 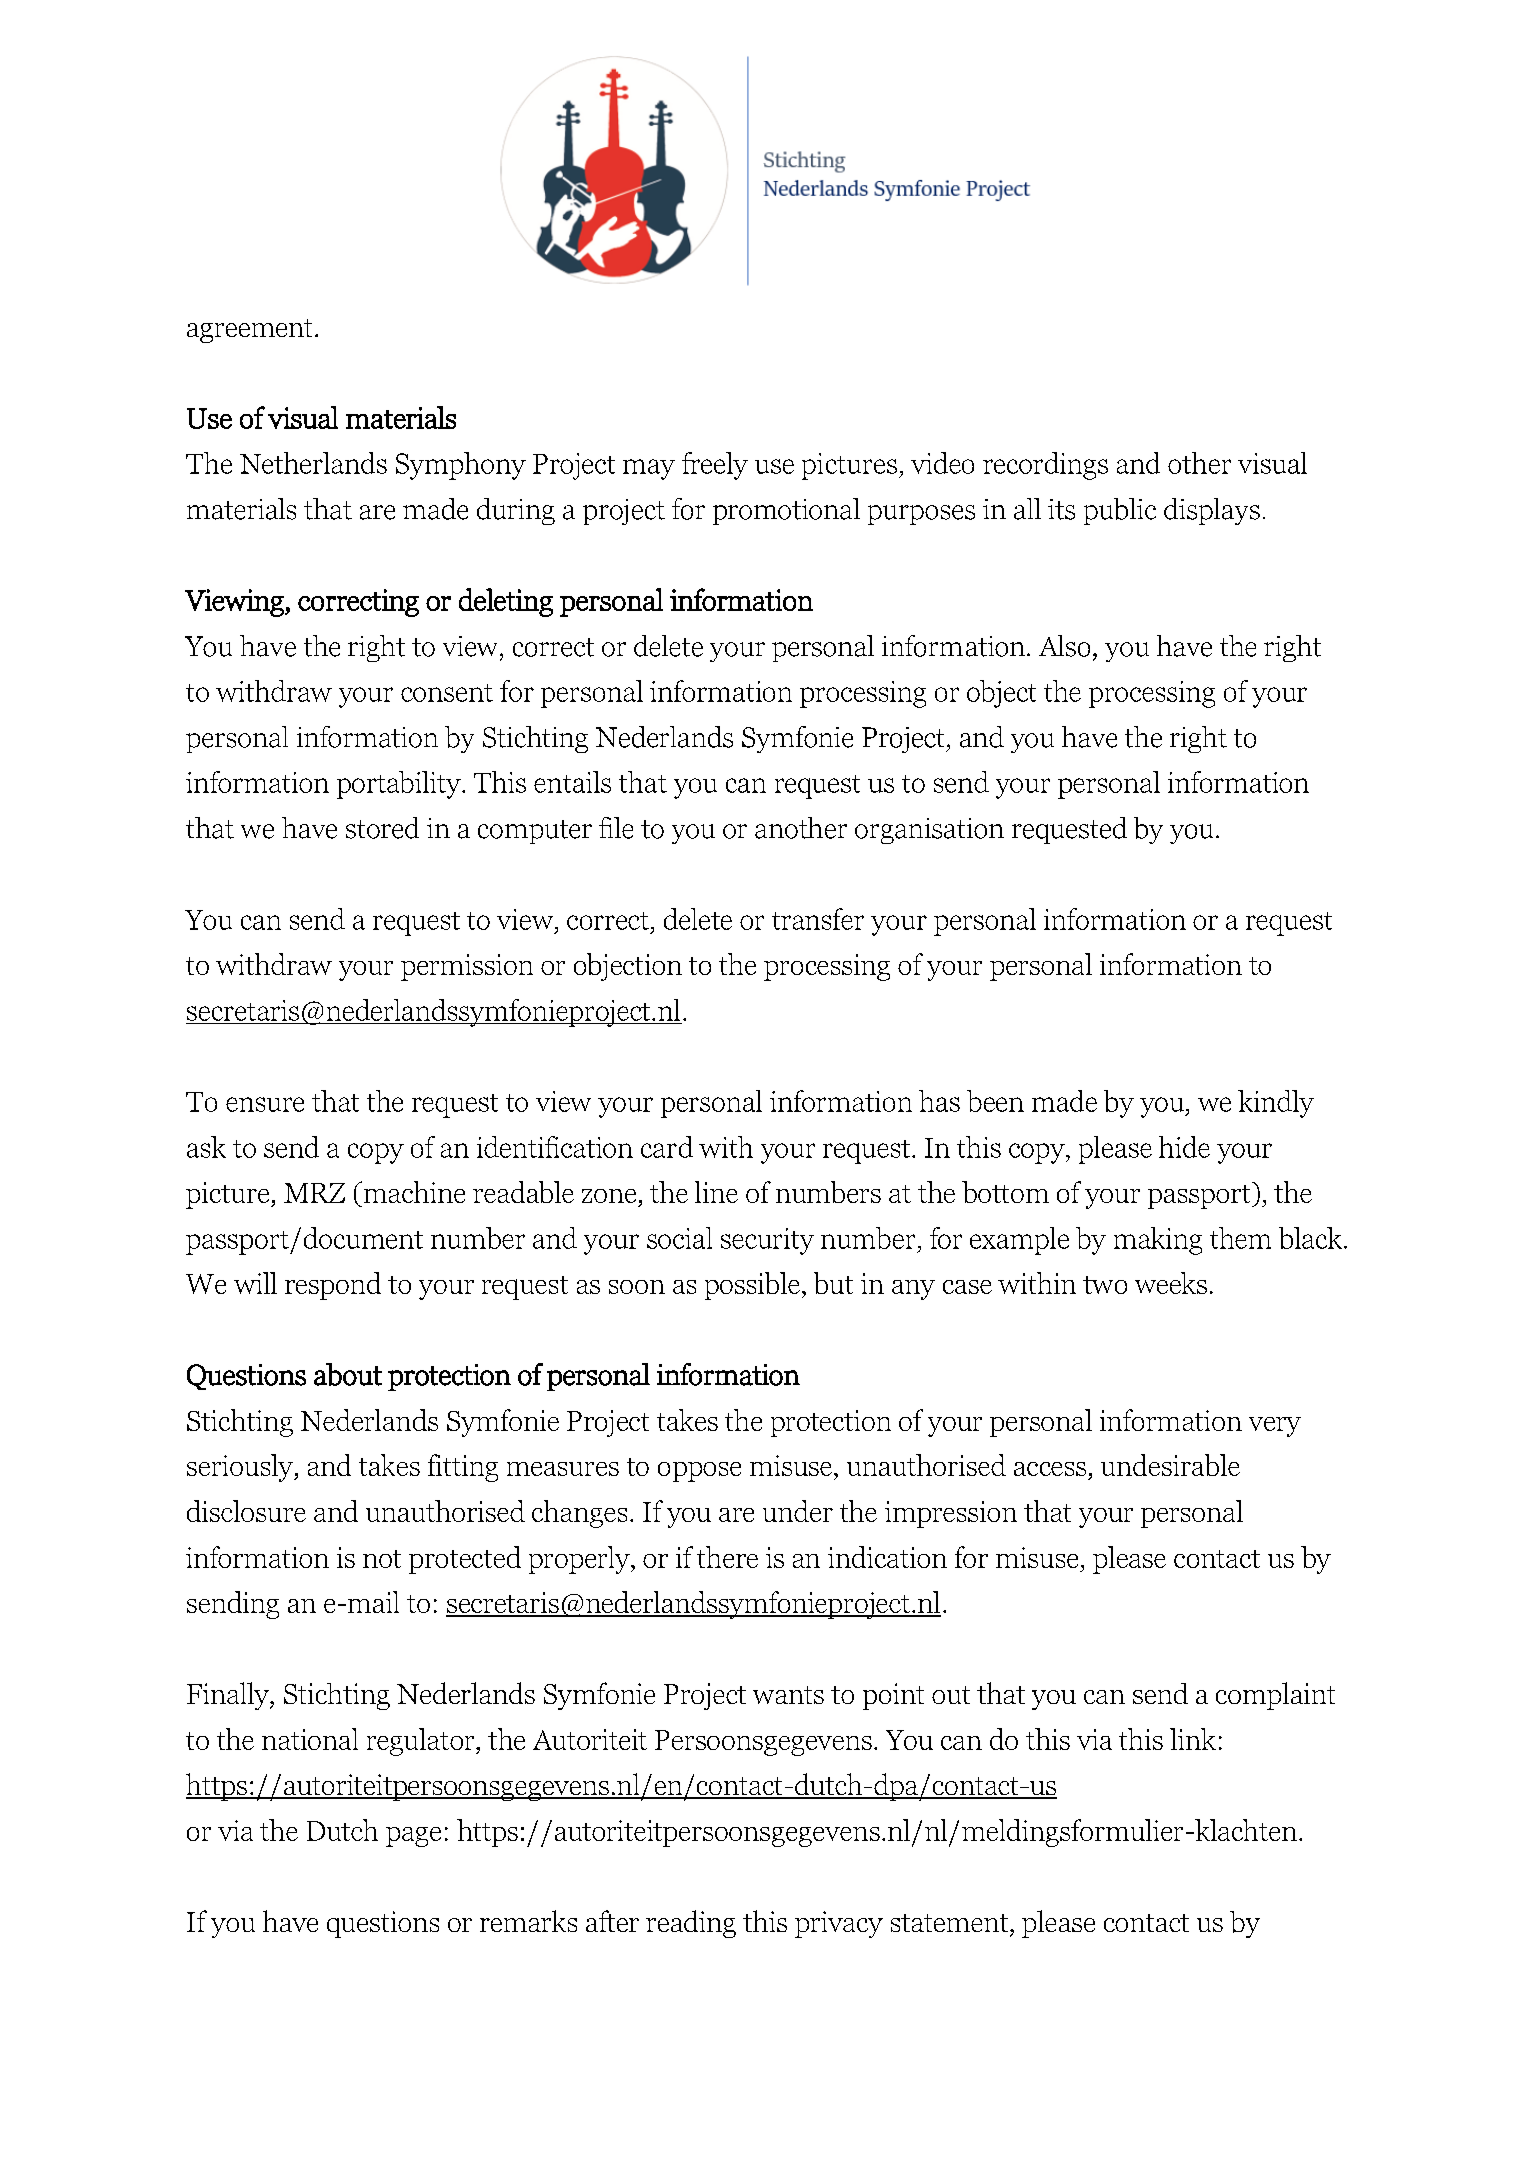 What do you see at coordinates (616, 828) in the page?
I see `file` at bounding box center [616, 828].
